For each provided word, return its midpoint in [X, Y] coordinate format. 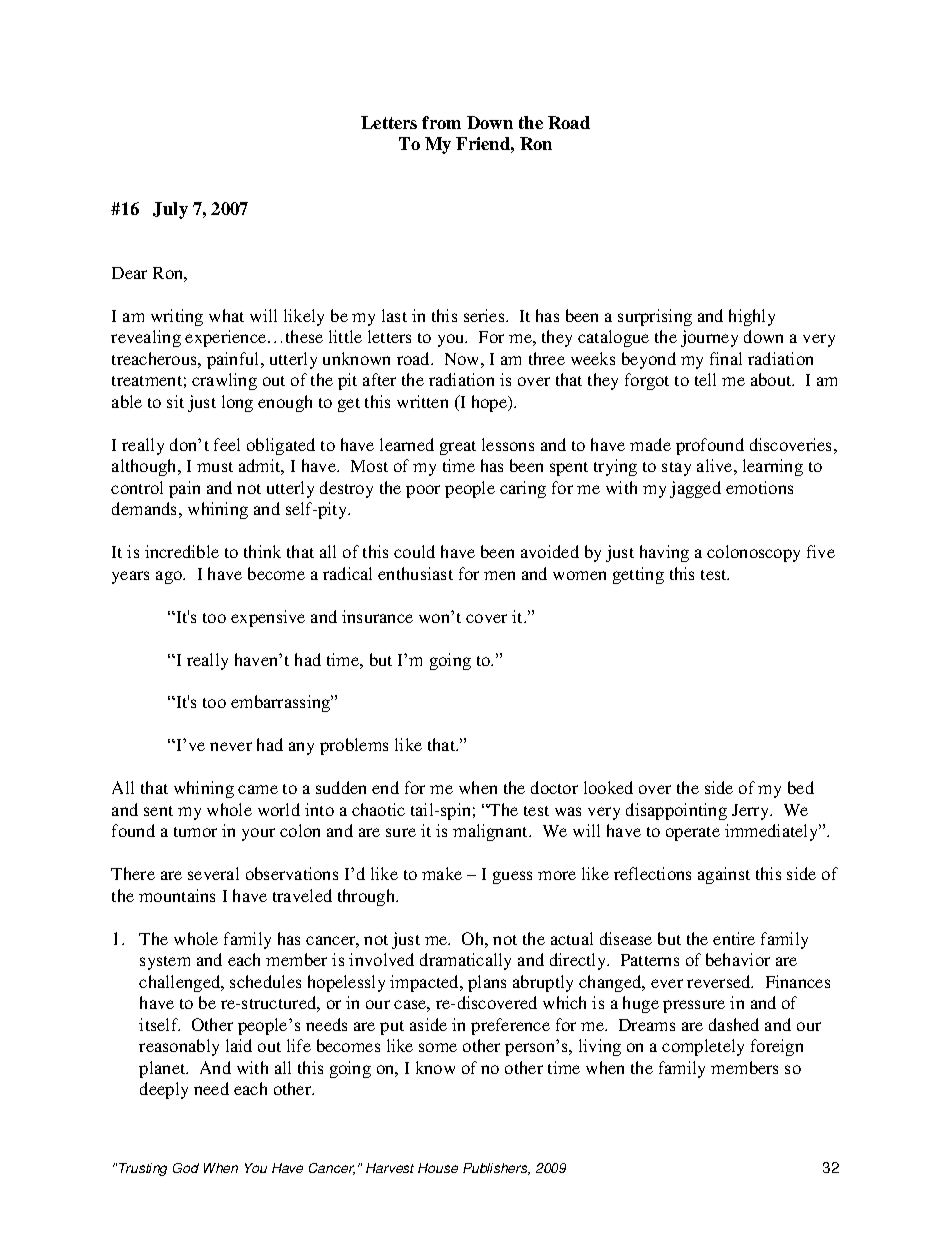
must [215, 467]
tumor [195, 832]
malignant [492, 832]
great [458, 448]
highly [752, 317]
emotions [759, 487]
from [441, 122]
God [186, 1168]
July [170, 210]
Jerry [752, 812]
